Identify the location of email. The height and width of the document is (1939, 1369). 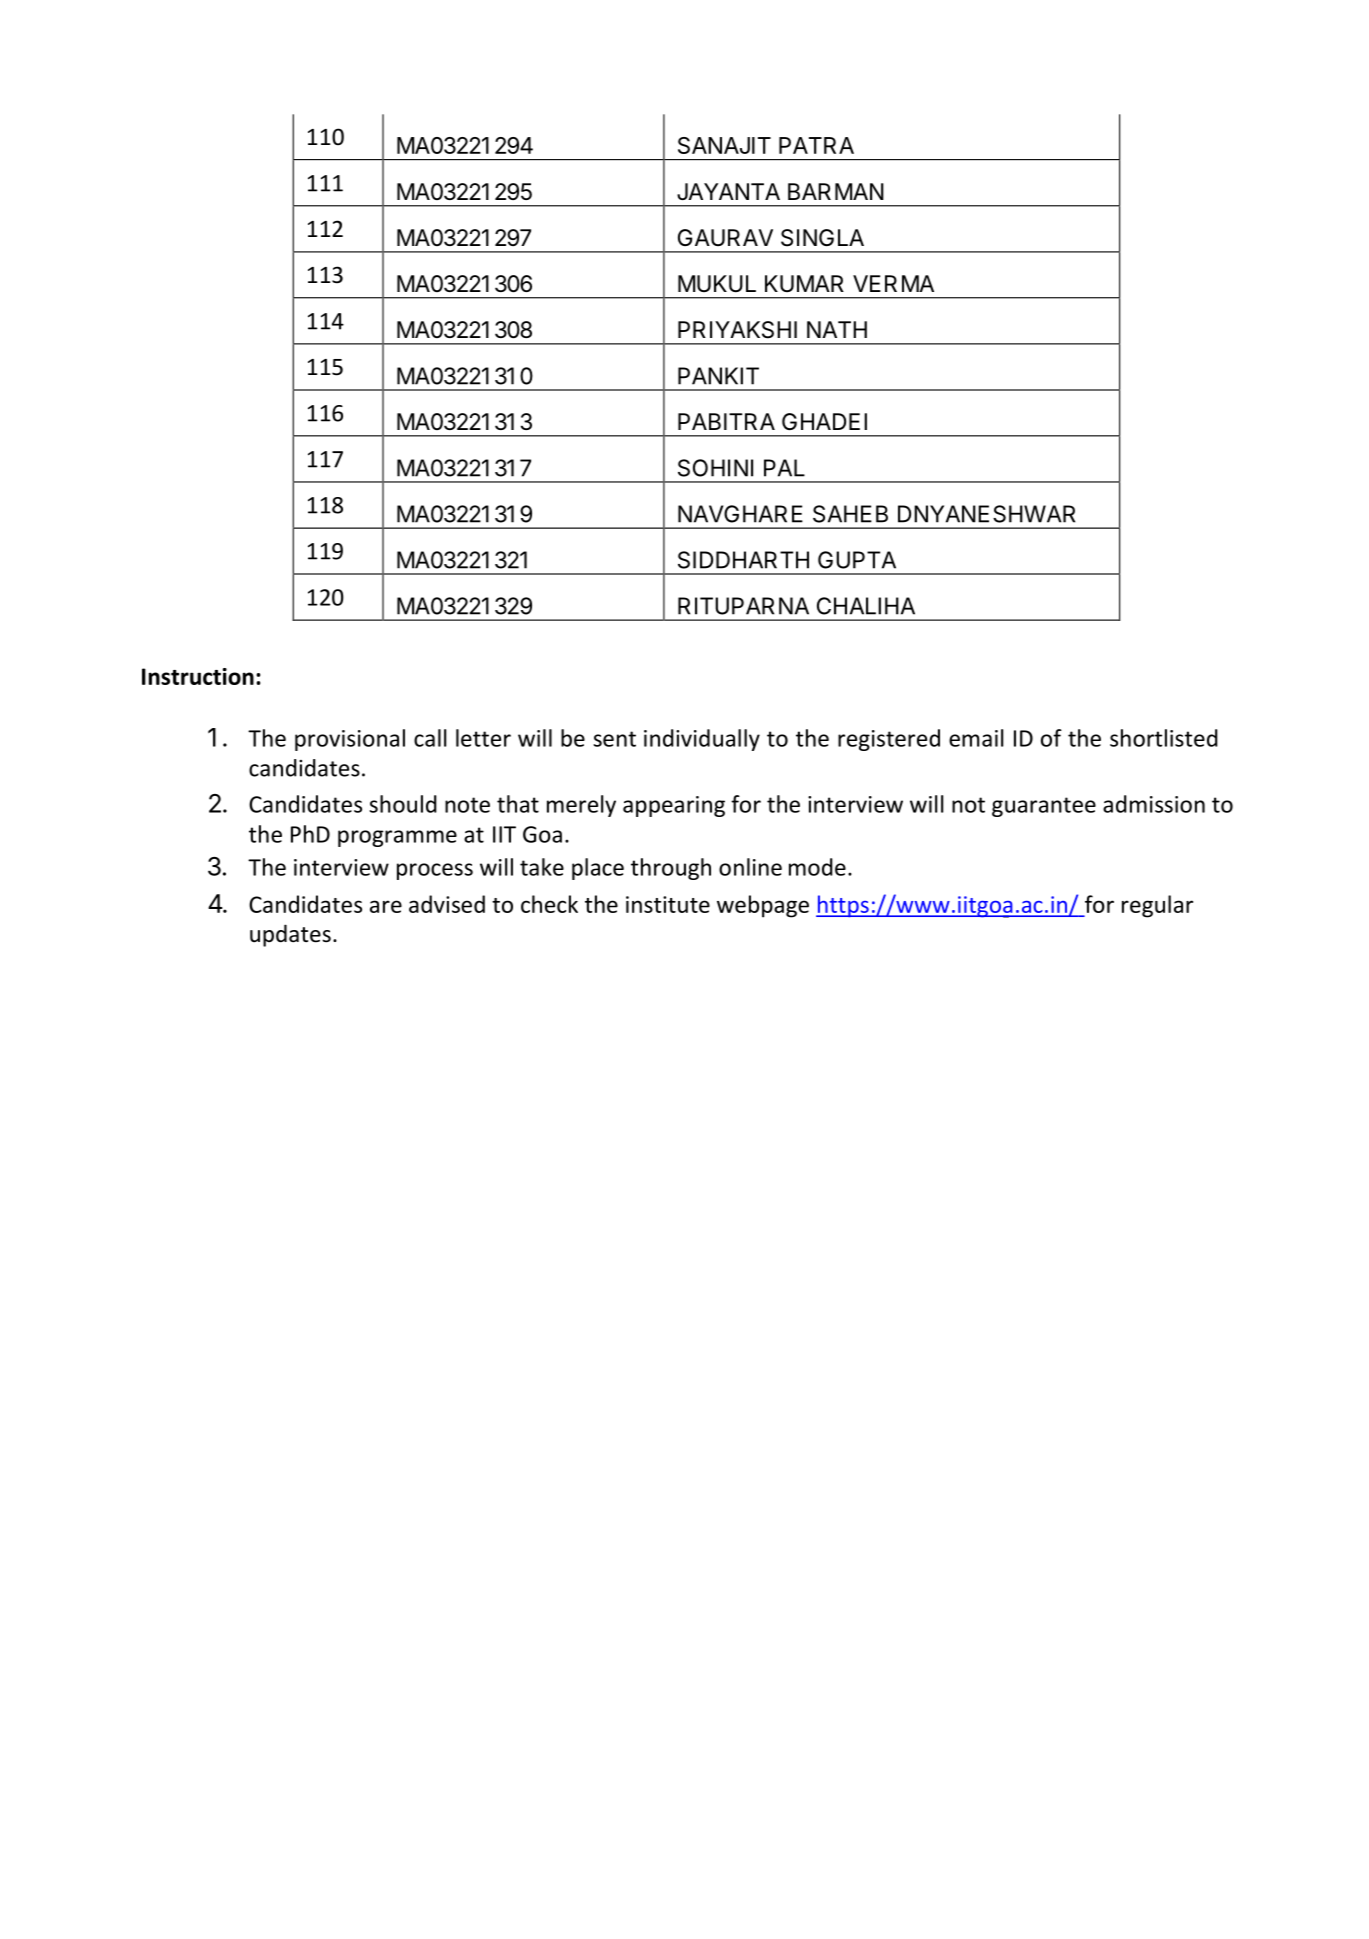
(976, 738).
